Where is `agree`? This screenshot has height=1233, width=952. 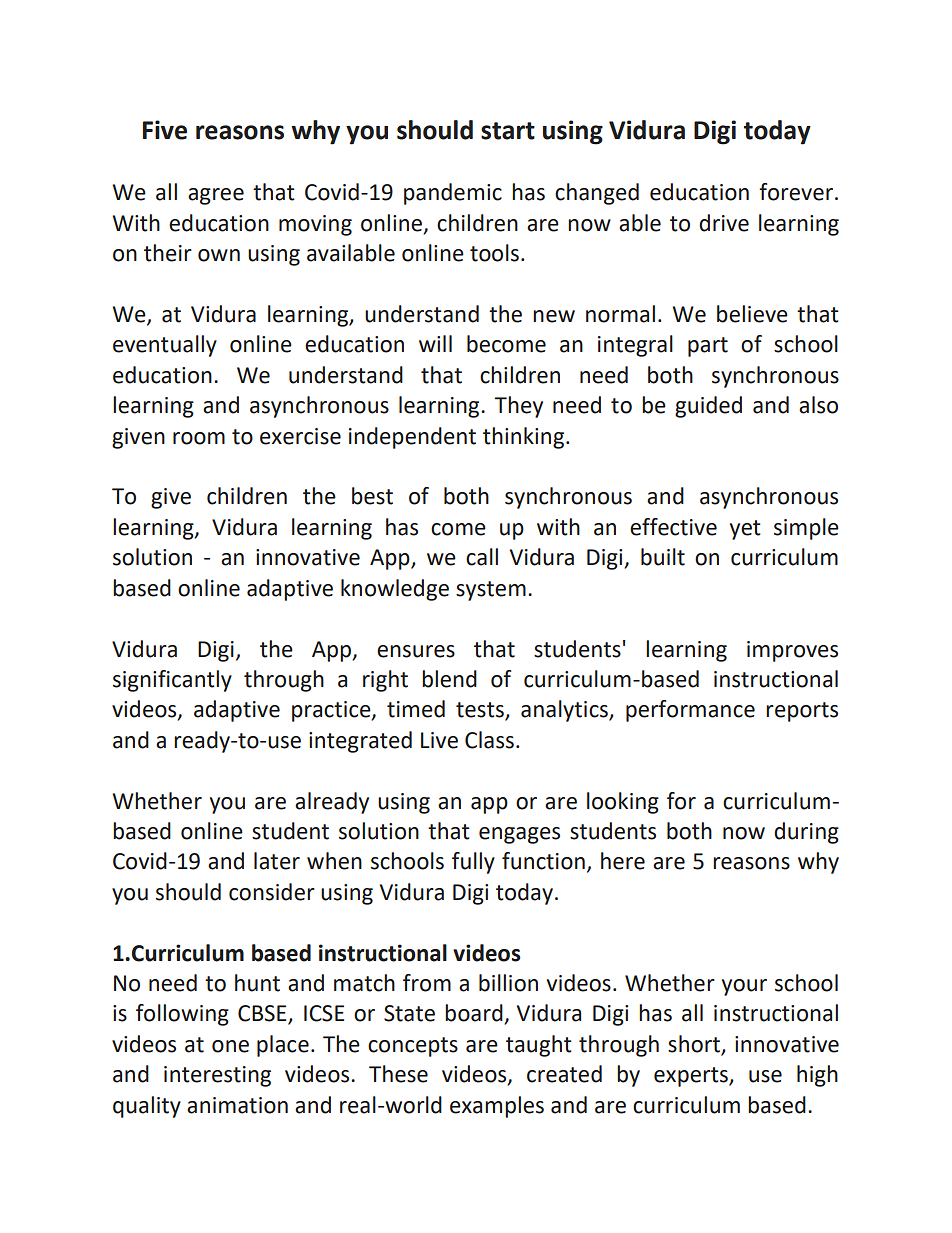
agree is located at coordinates (216, 196).
